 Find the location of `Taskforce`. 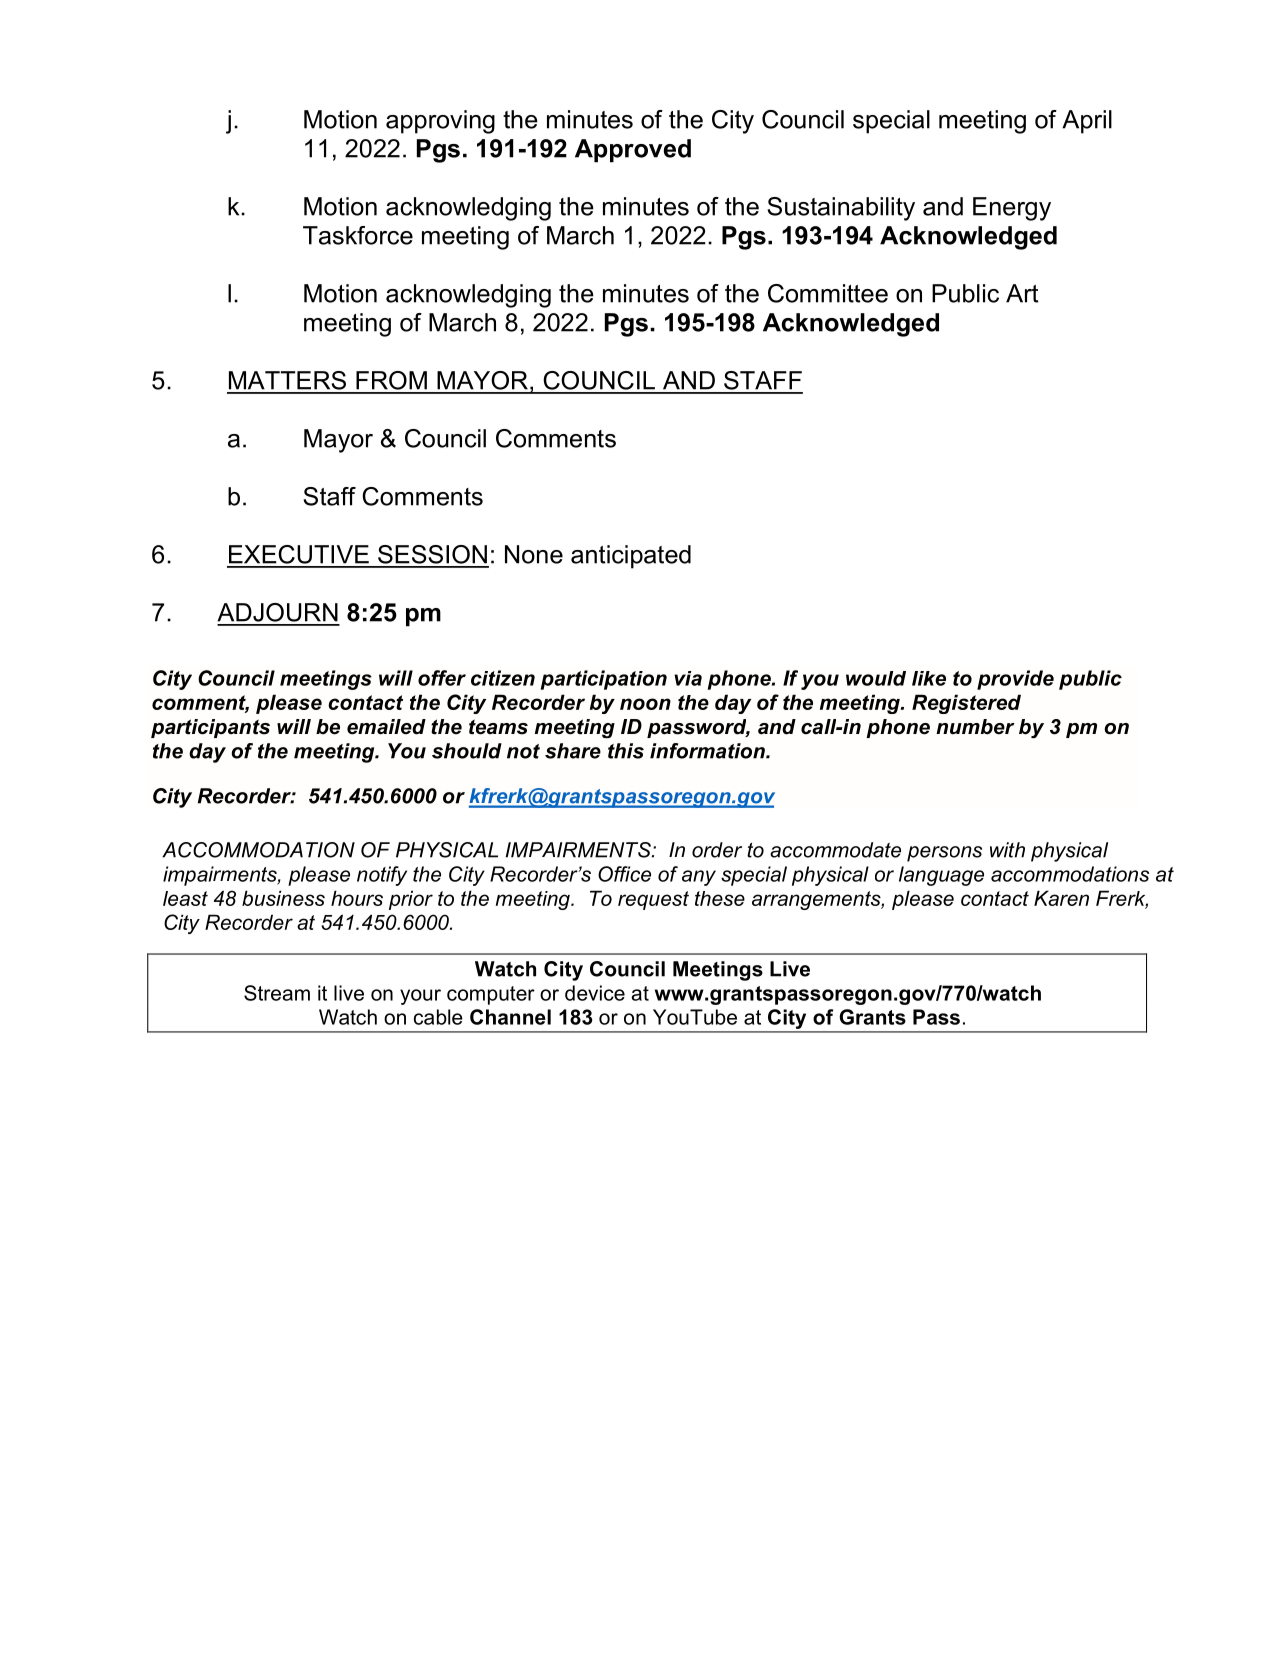

Taskforce is located at coordinates (358, 235).
